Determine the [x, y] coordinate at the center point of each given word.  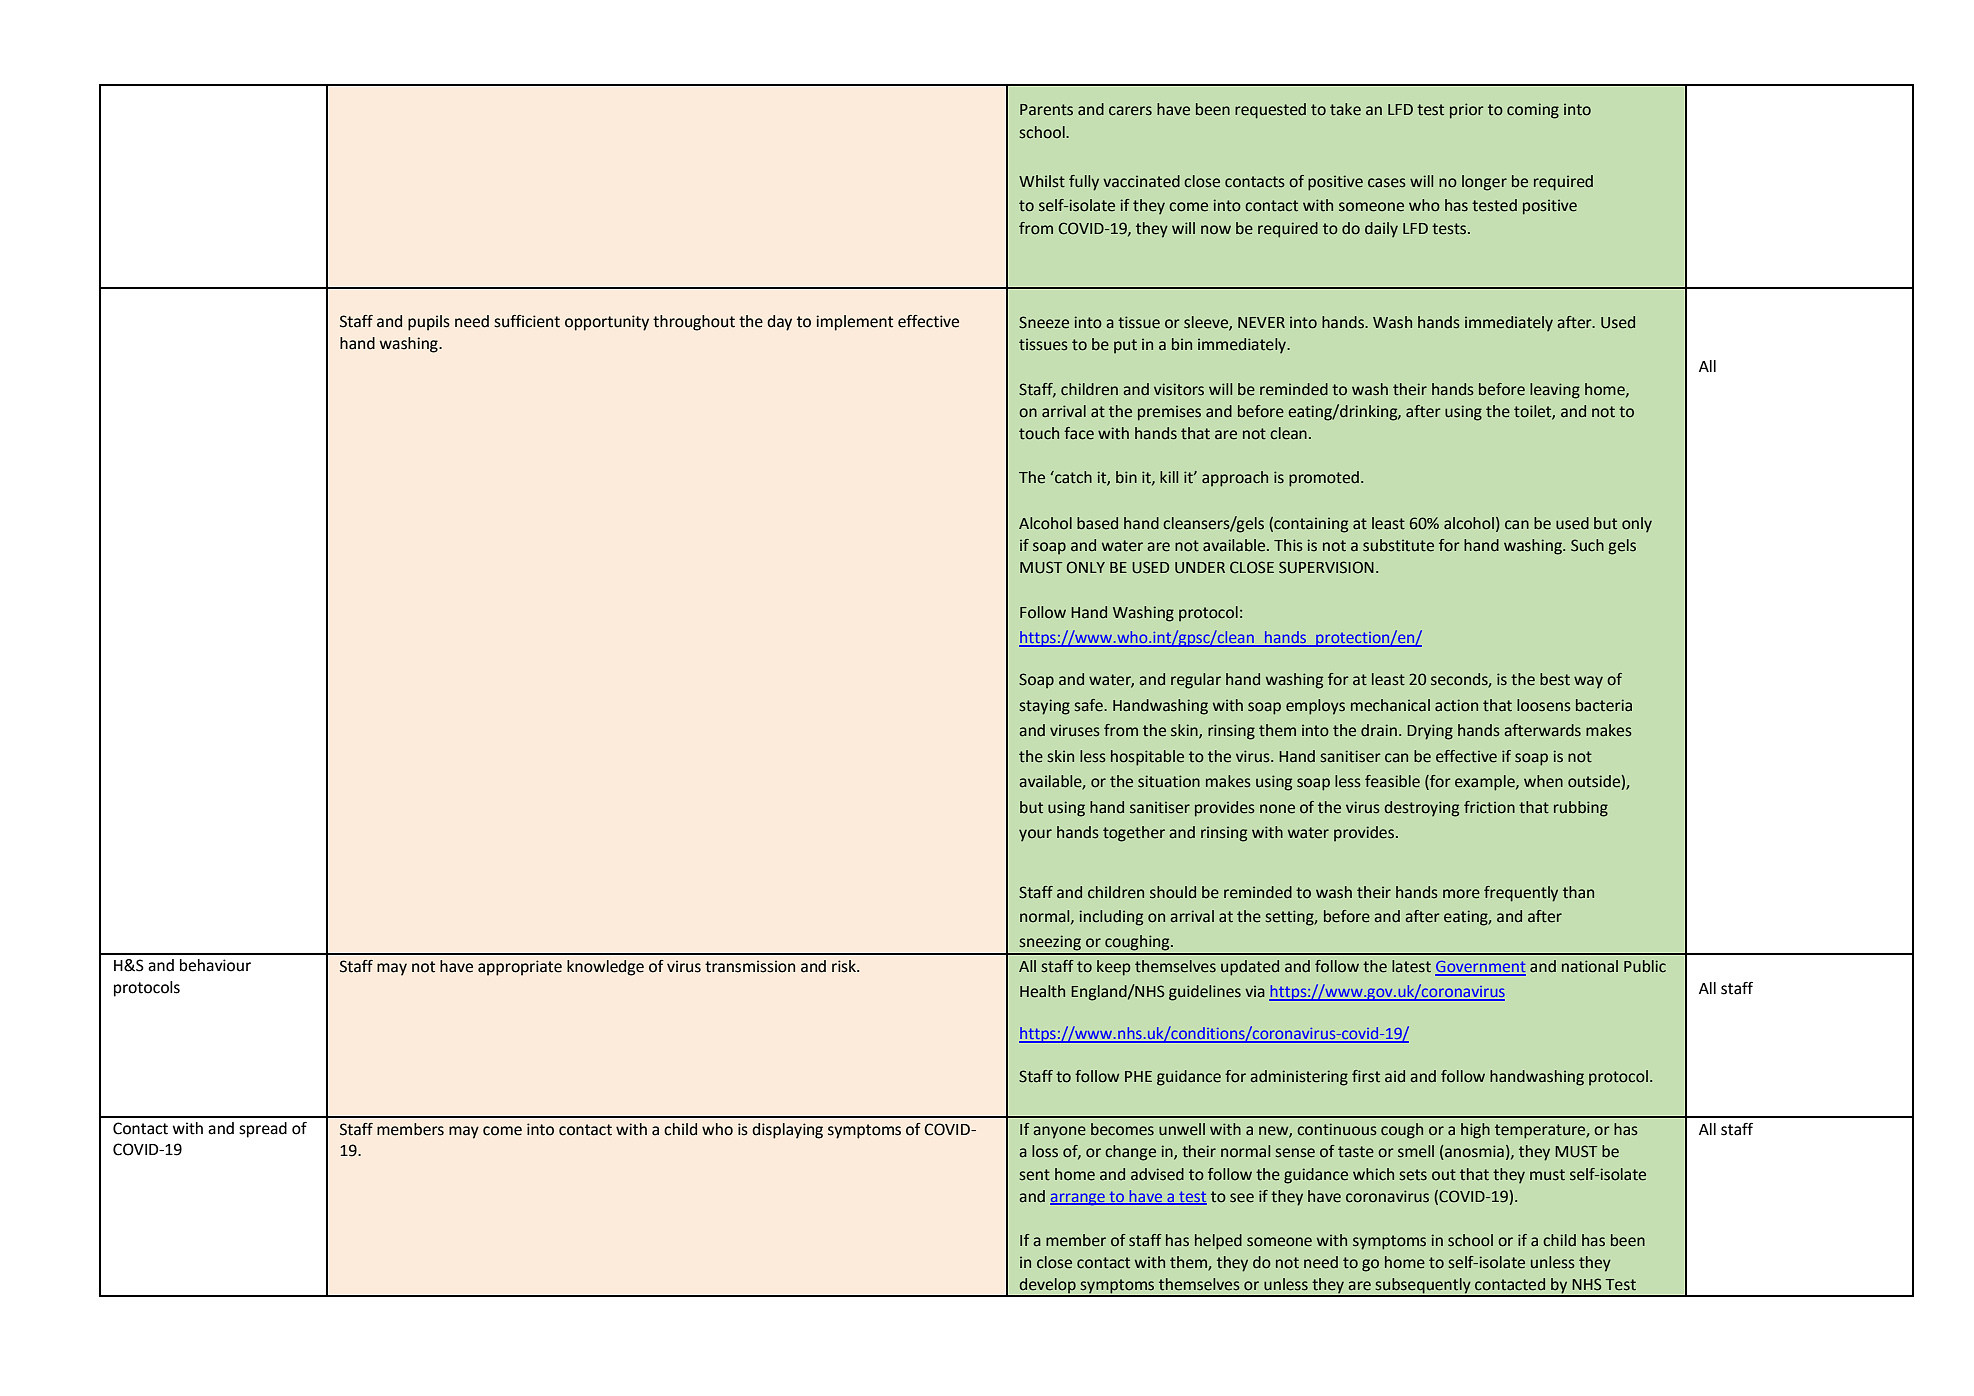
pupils [429, 323]
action [1456, 705]
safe [1090, 705]
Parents [1046, 110]
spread [263, 1130]
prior [1466, 111]
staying [1045, 707]
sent [1035, 1175]
